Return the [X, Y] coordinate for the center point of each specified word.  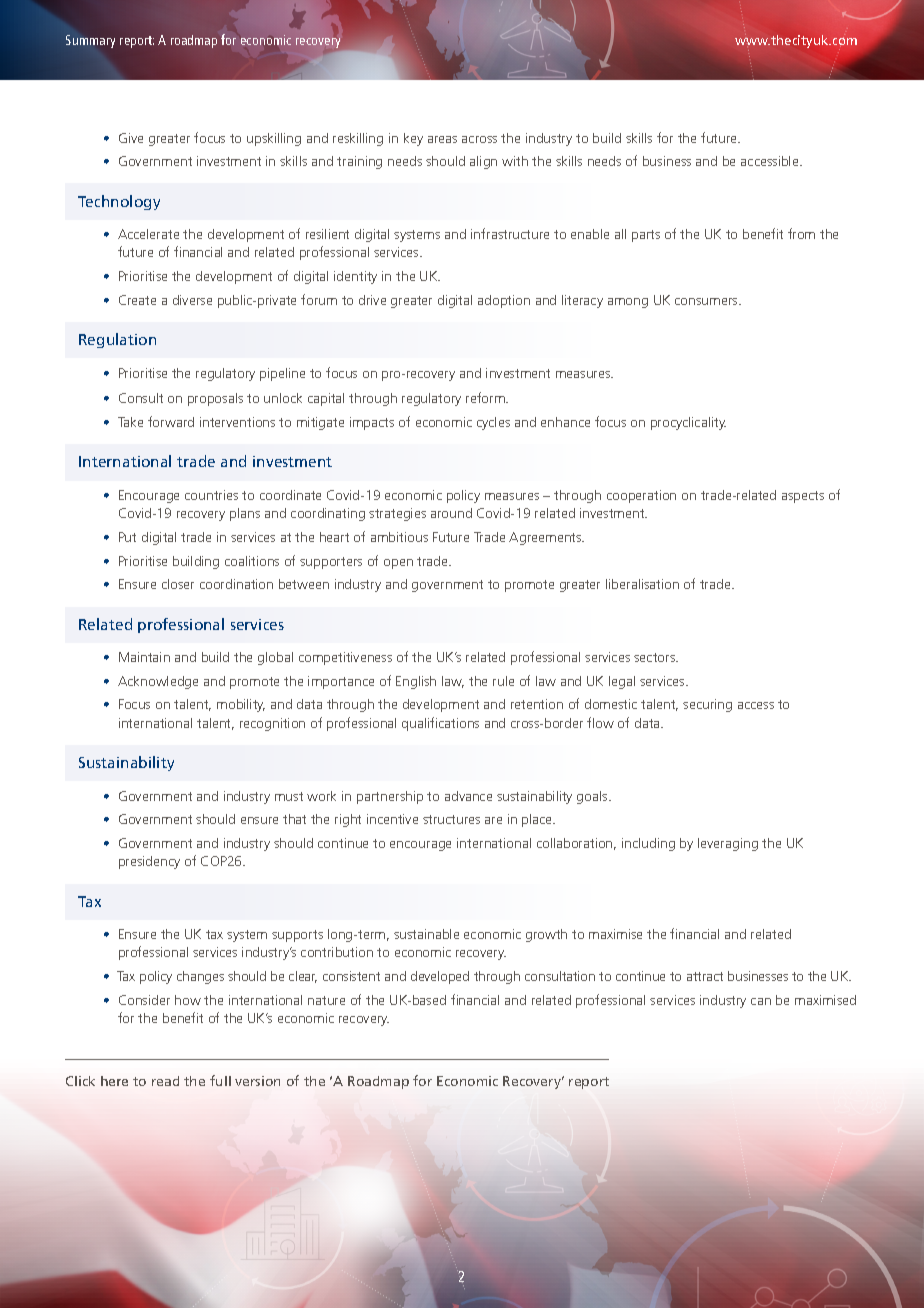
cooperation [641, 496]
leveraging [728, 844]
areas [442, 139]
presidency [149, 862]
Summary [90, 41]
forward [171, 421]
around [451, 513]
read [165, 1081]
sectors [656, 657]
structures [451, 819]
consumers [707, 301]
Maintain [144, 657]
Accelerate [148, 234]
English [416, 682]
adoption [504, 301]
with [515, 161]
